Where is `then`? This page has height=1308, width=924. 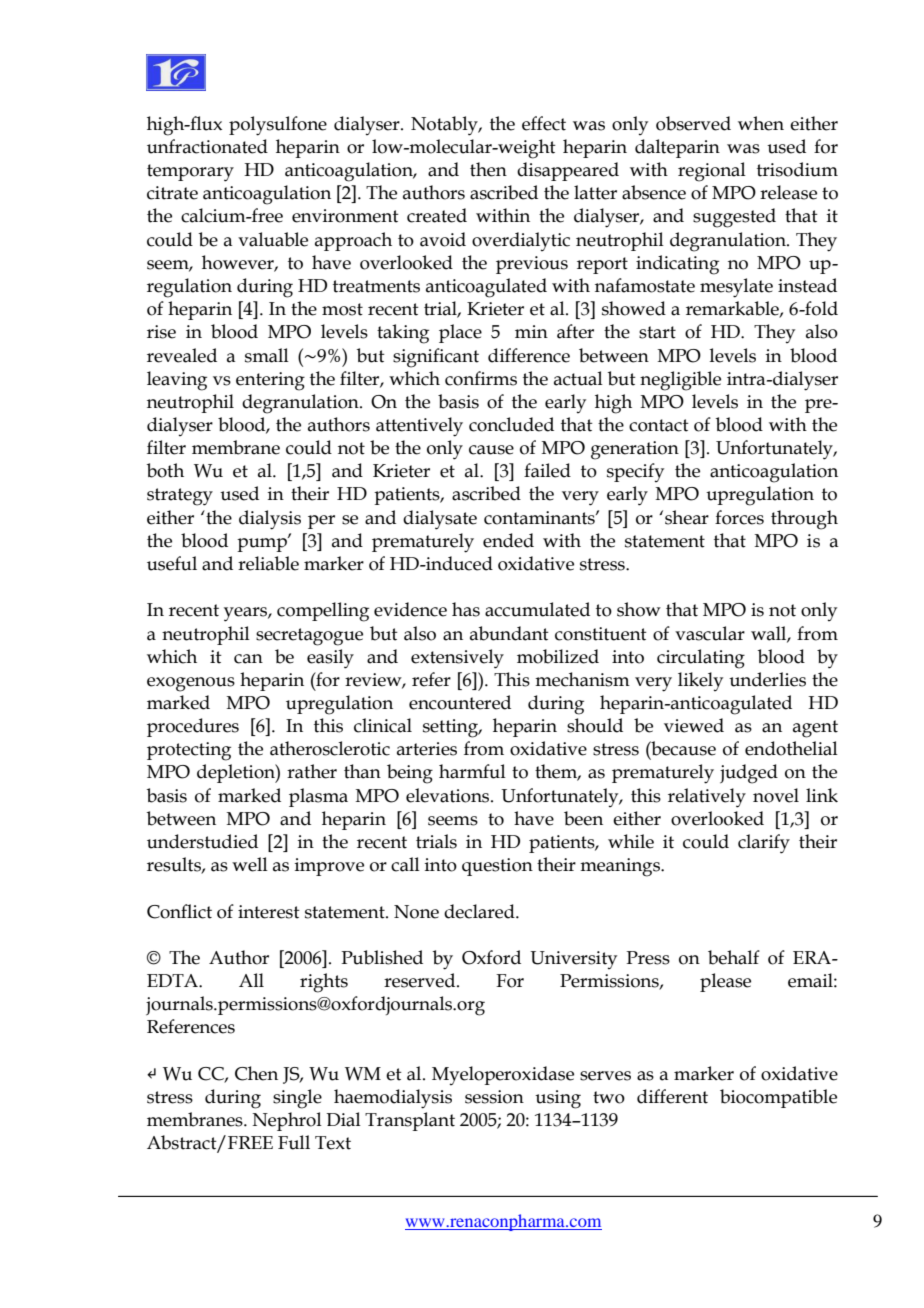 then is located at coordinates (488, 169).
